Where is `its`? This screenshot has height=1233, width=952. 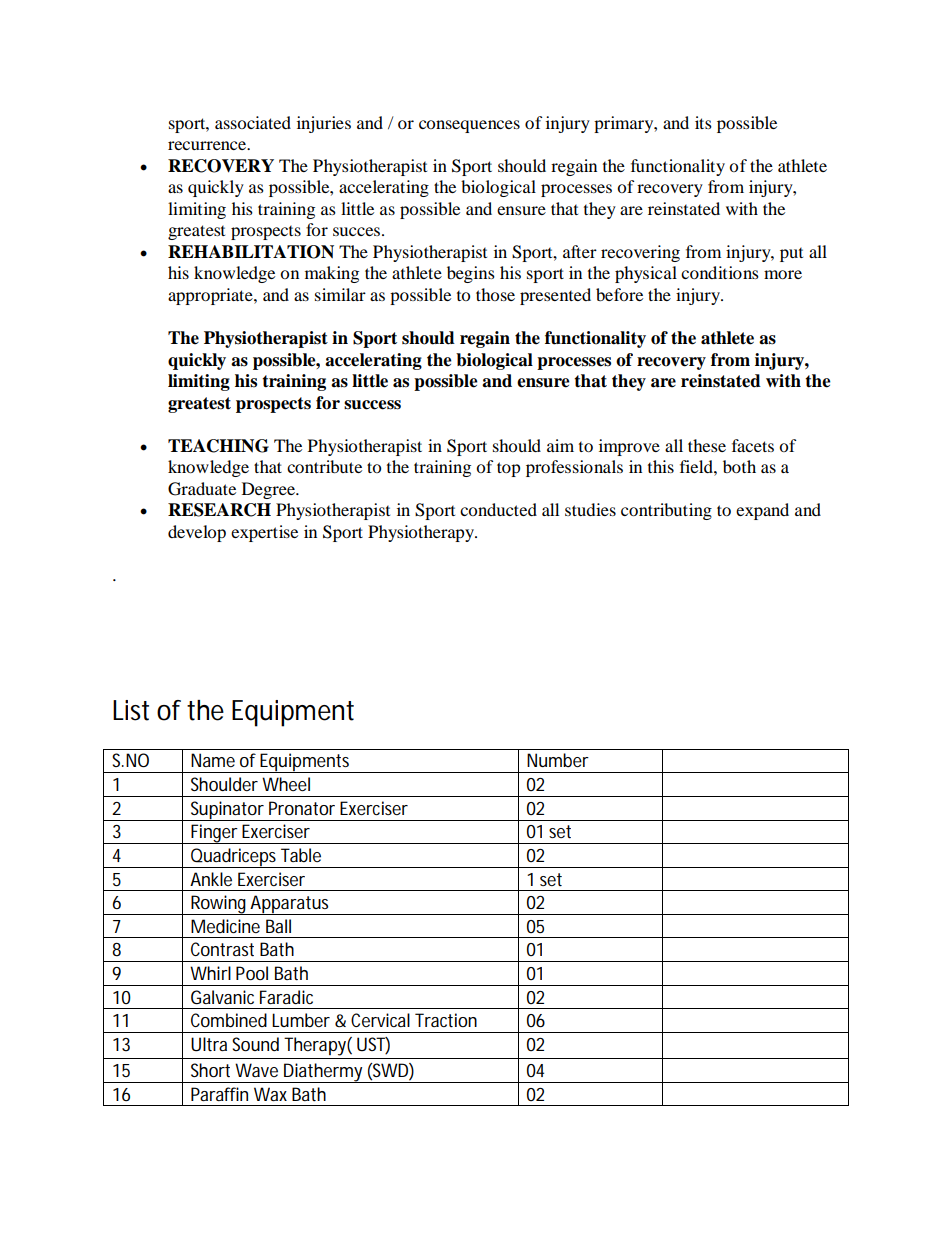
its is located at coordinates (703, 122).
